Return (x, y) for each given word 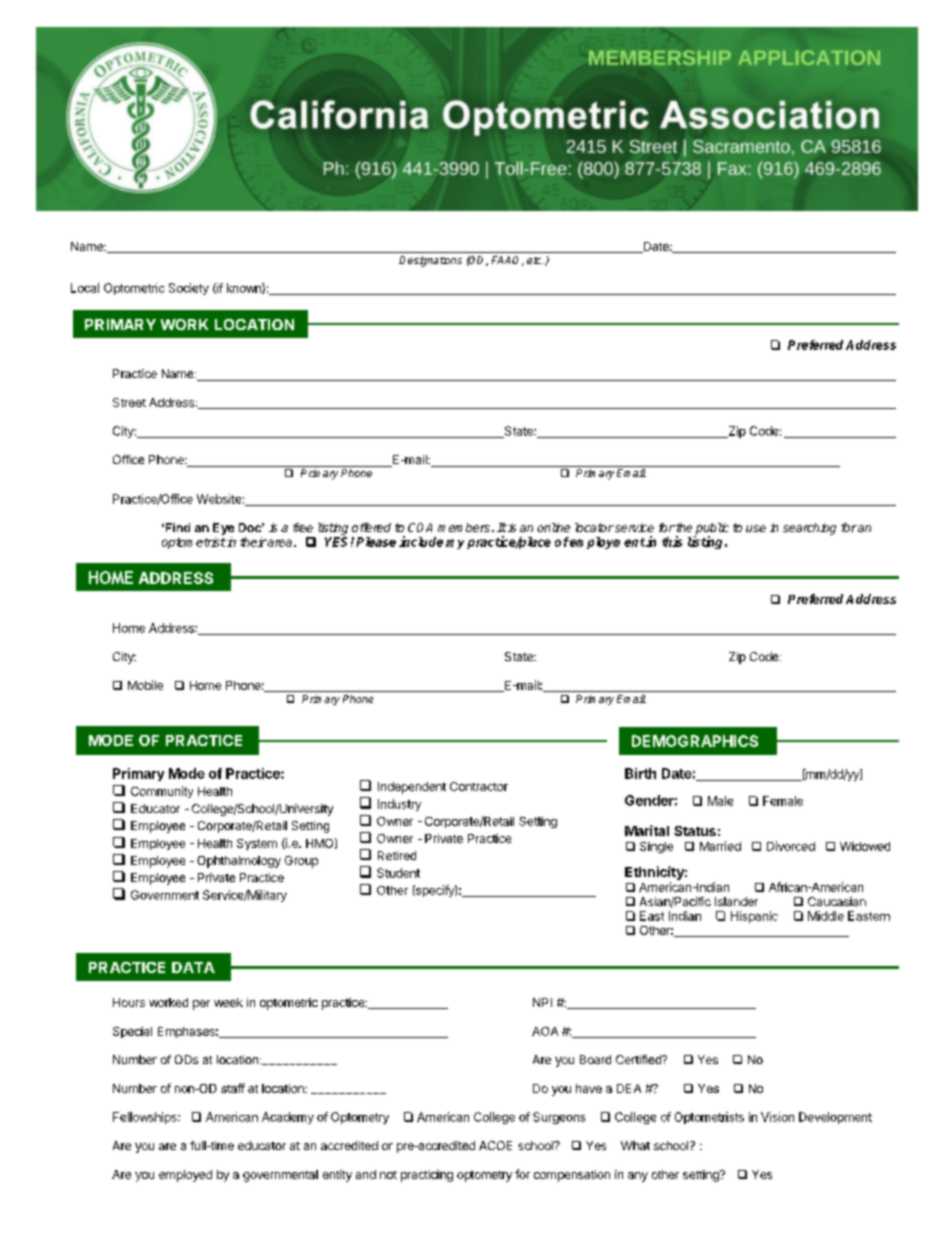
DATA (193, 967)
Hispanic (754, 917)
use (756, 528)
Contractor (479, 786)
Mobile (145, 685)
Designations (430, 261)
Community (162, 792)
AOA (545, 1031)
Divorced (791, 846)
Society (189, 289)
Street (129, 402)
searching (809, 529)
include (421, 541)
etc (535, 260)
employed (185, 1176)
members (464, 527)
